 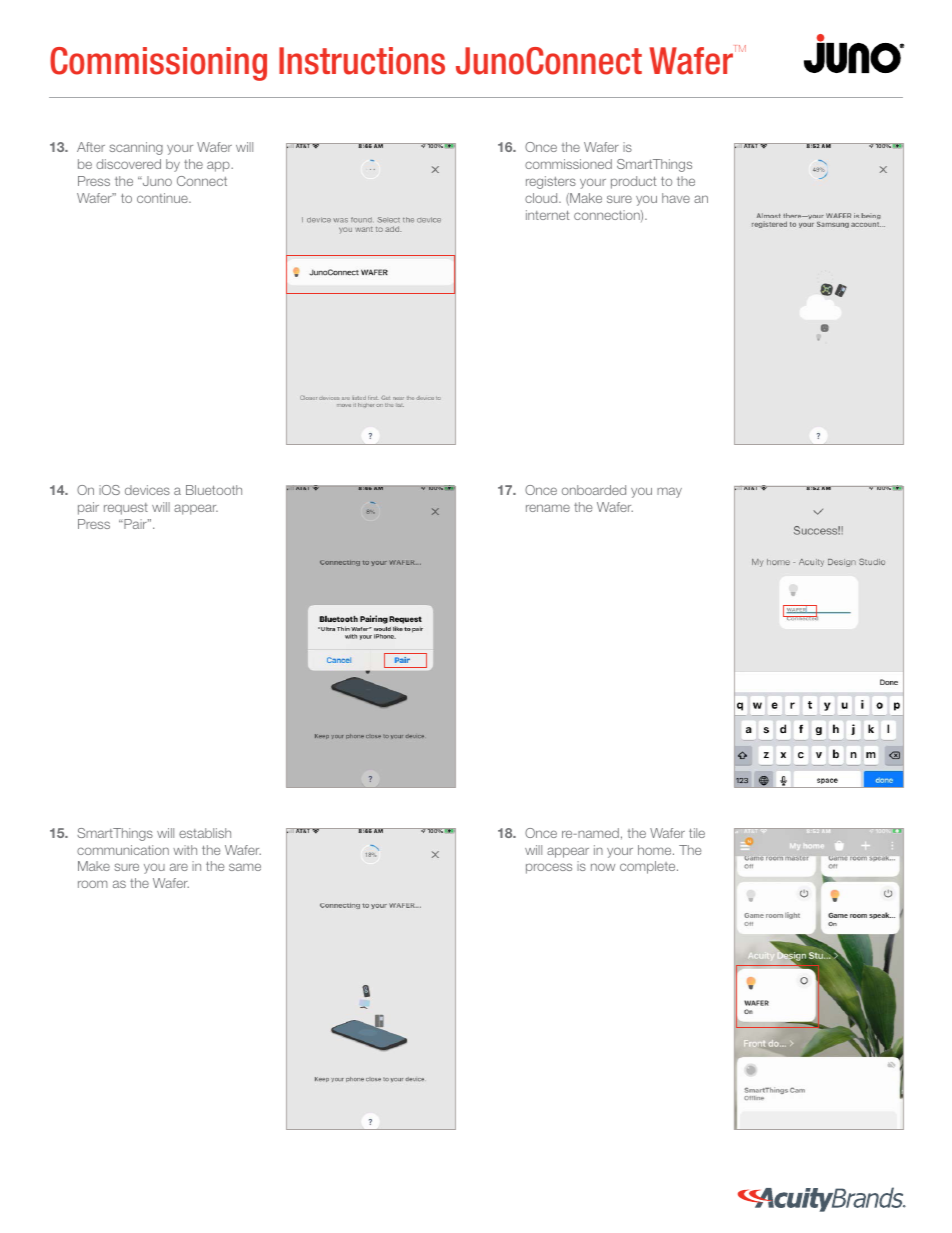 What do you see at coordinates (158, 64) in the page?
I see `Commissioning` at bounding box center [158, 64].
